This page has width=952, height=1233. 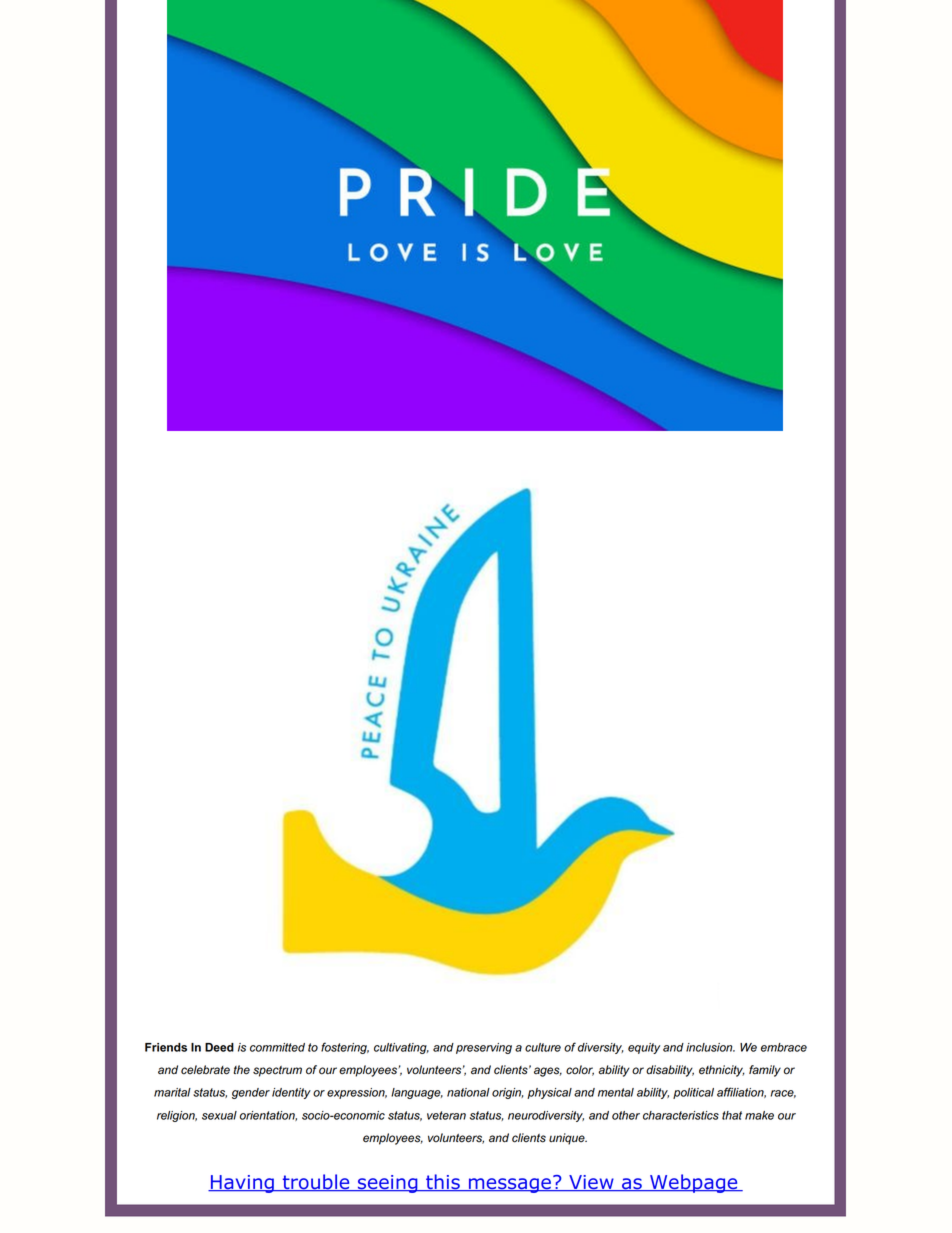 I want to click on preserving, so click(x=484, y=1048).
